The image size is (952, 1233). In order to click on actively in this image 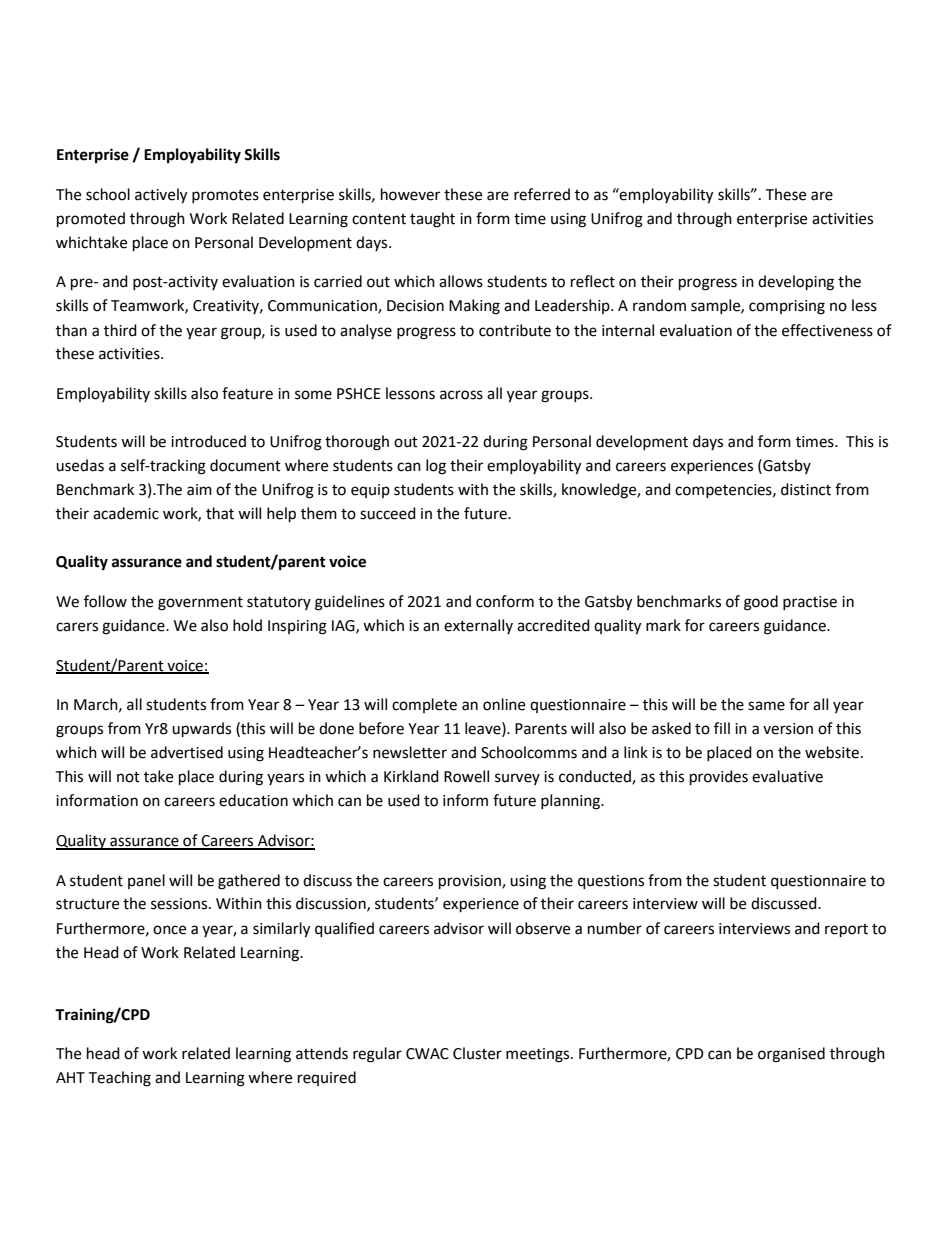, I will do `click(161, 196)`.
